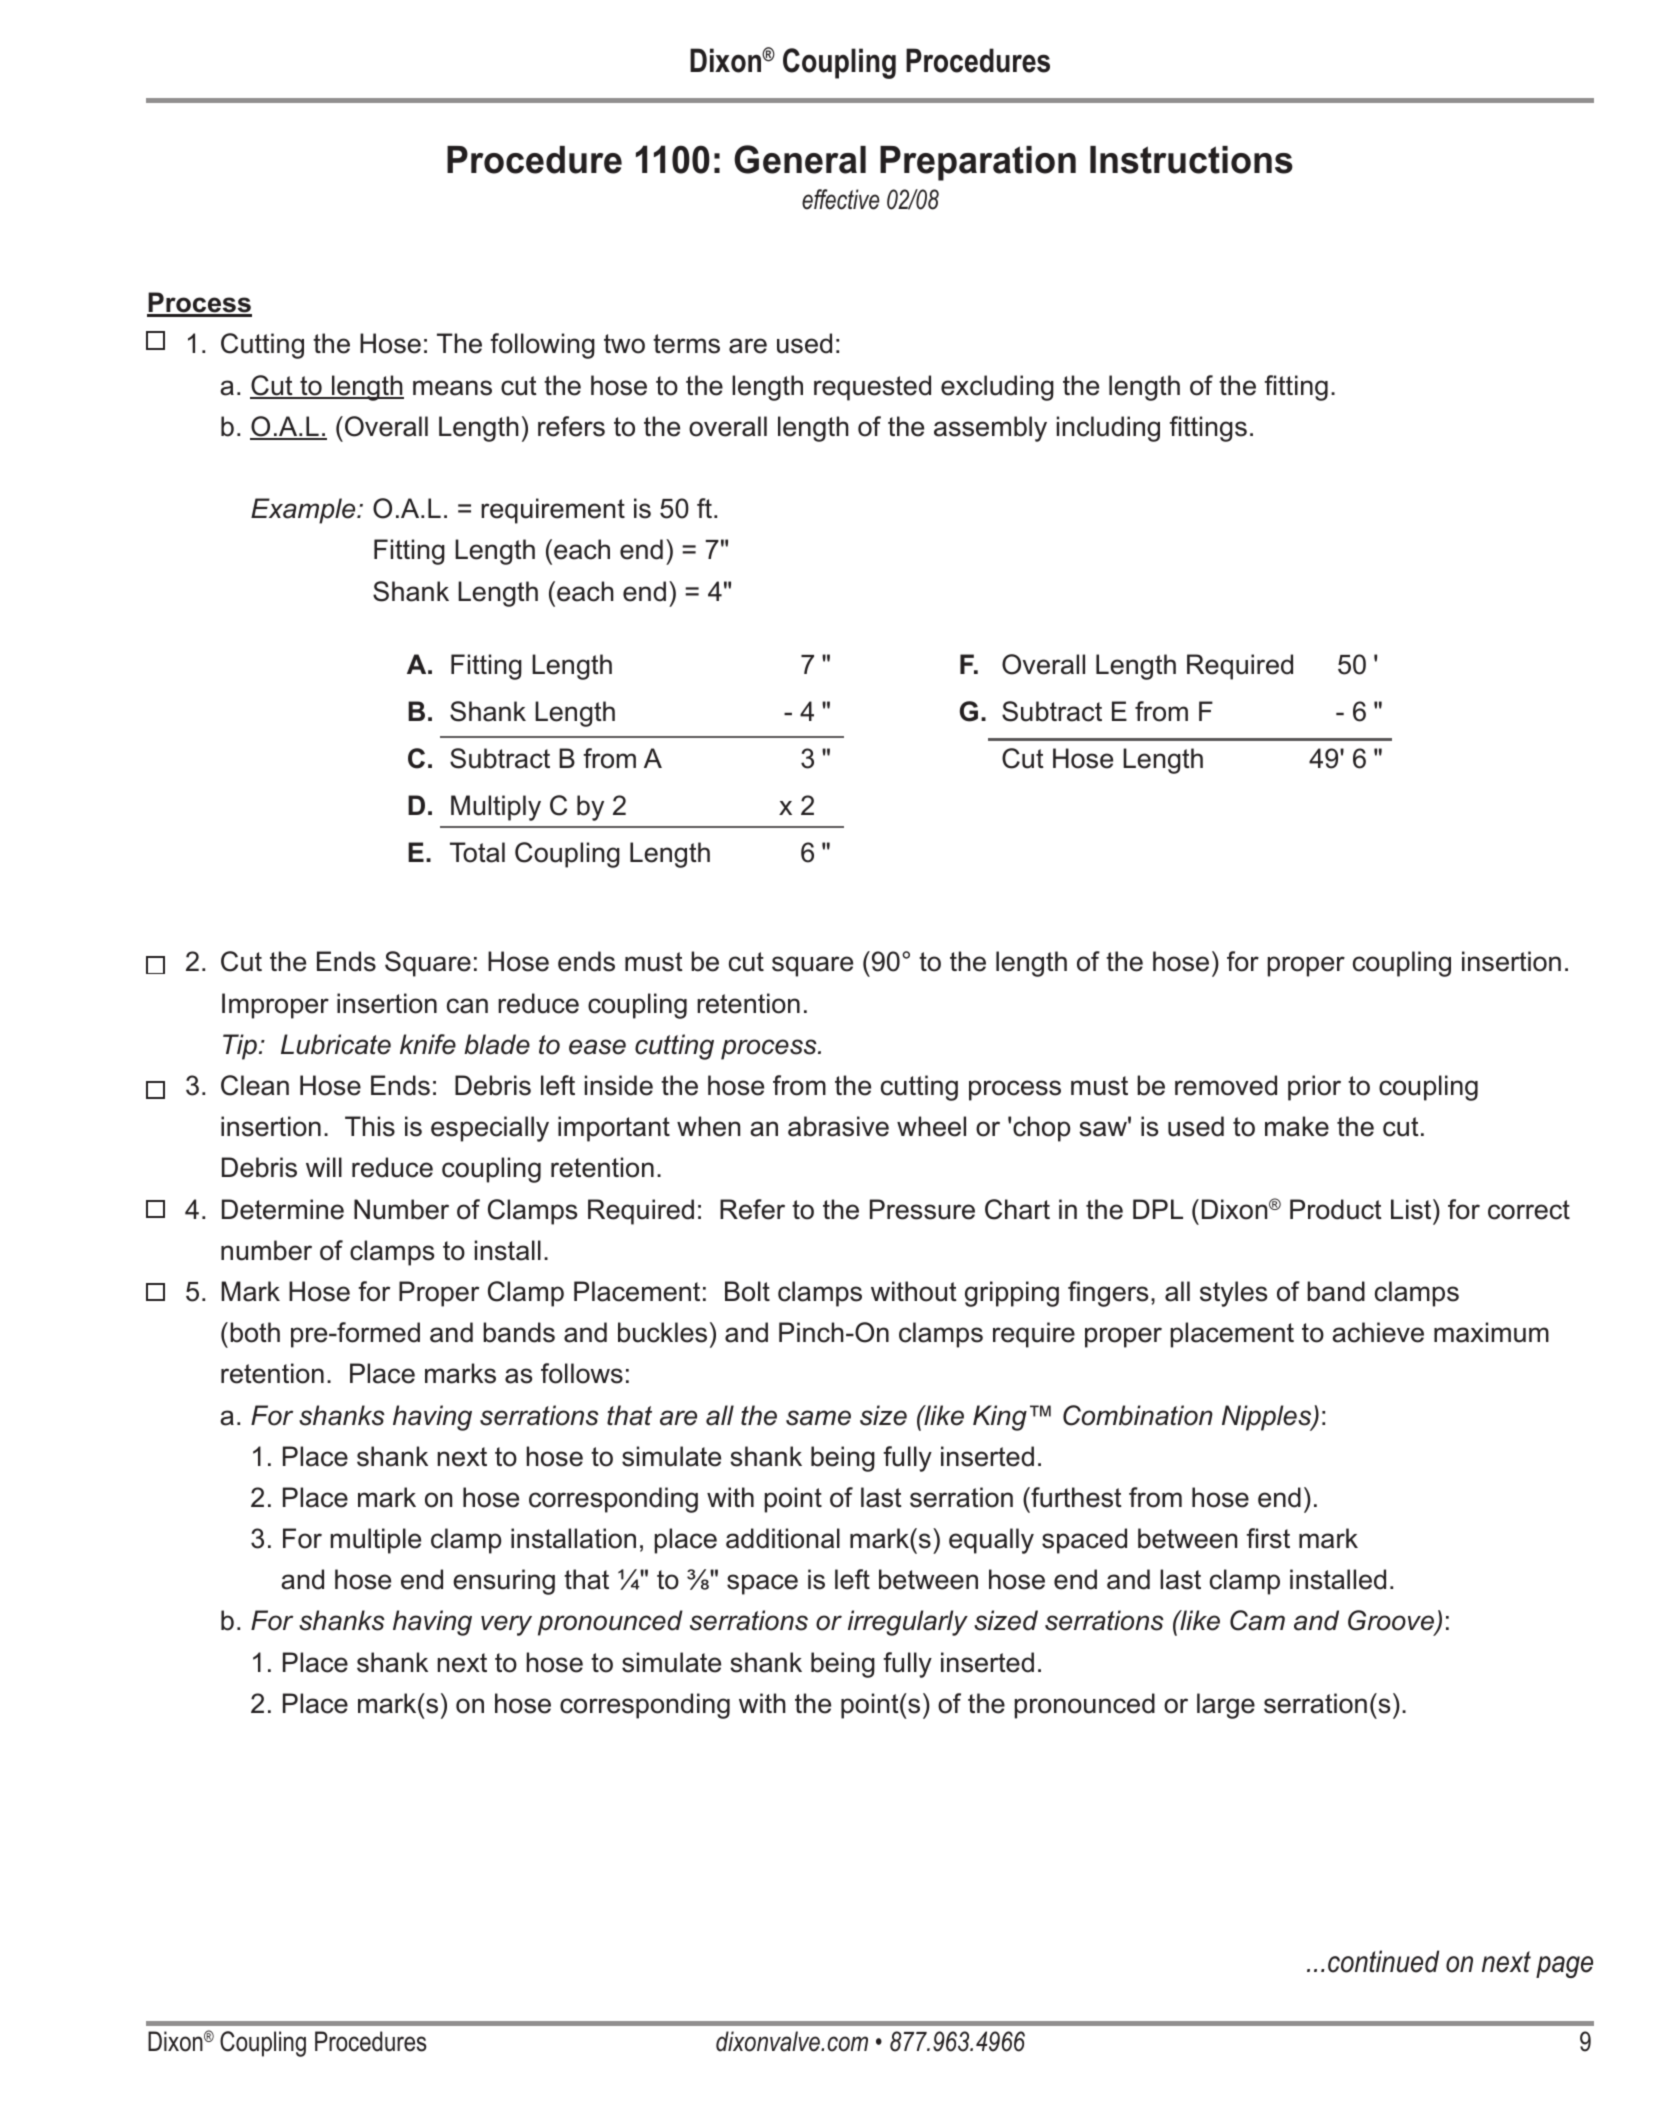 This screenshot has width=1659, height=2122. What do you see at coordinates (542, 346) in the screenshot?
I see `following` at bounding box center [542, 346].
